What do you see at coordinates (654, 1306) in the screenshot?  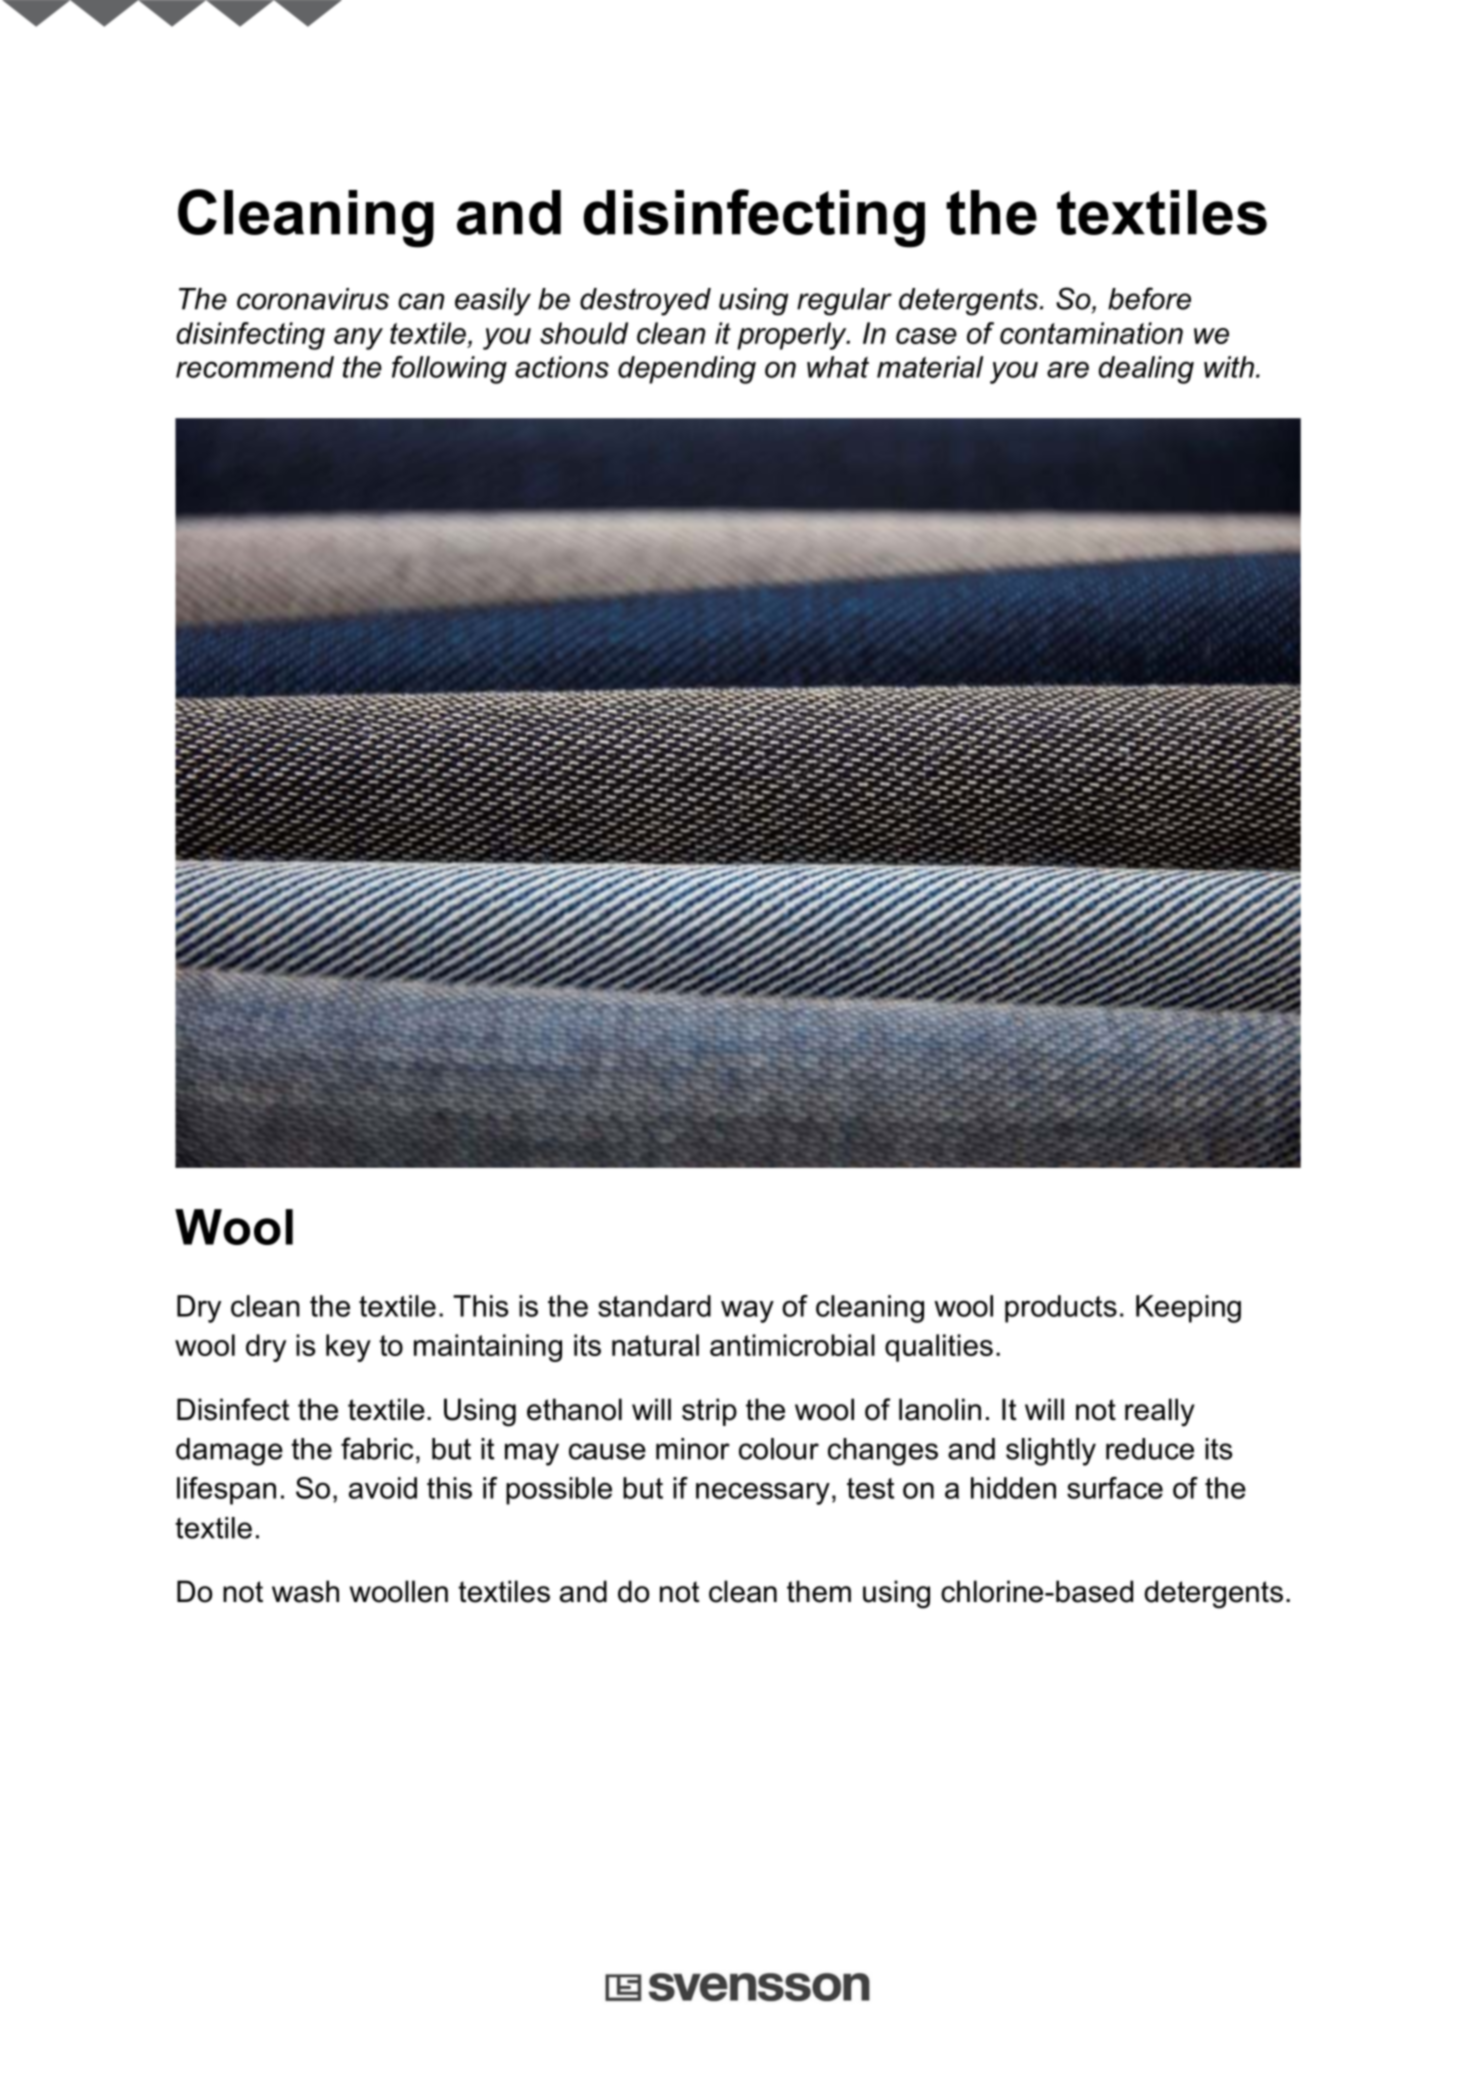 I see `standard` at bounding box center [654, 1306].
